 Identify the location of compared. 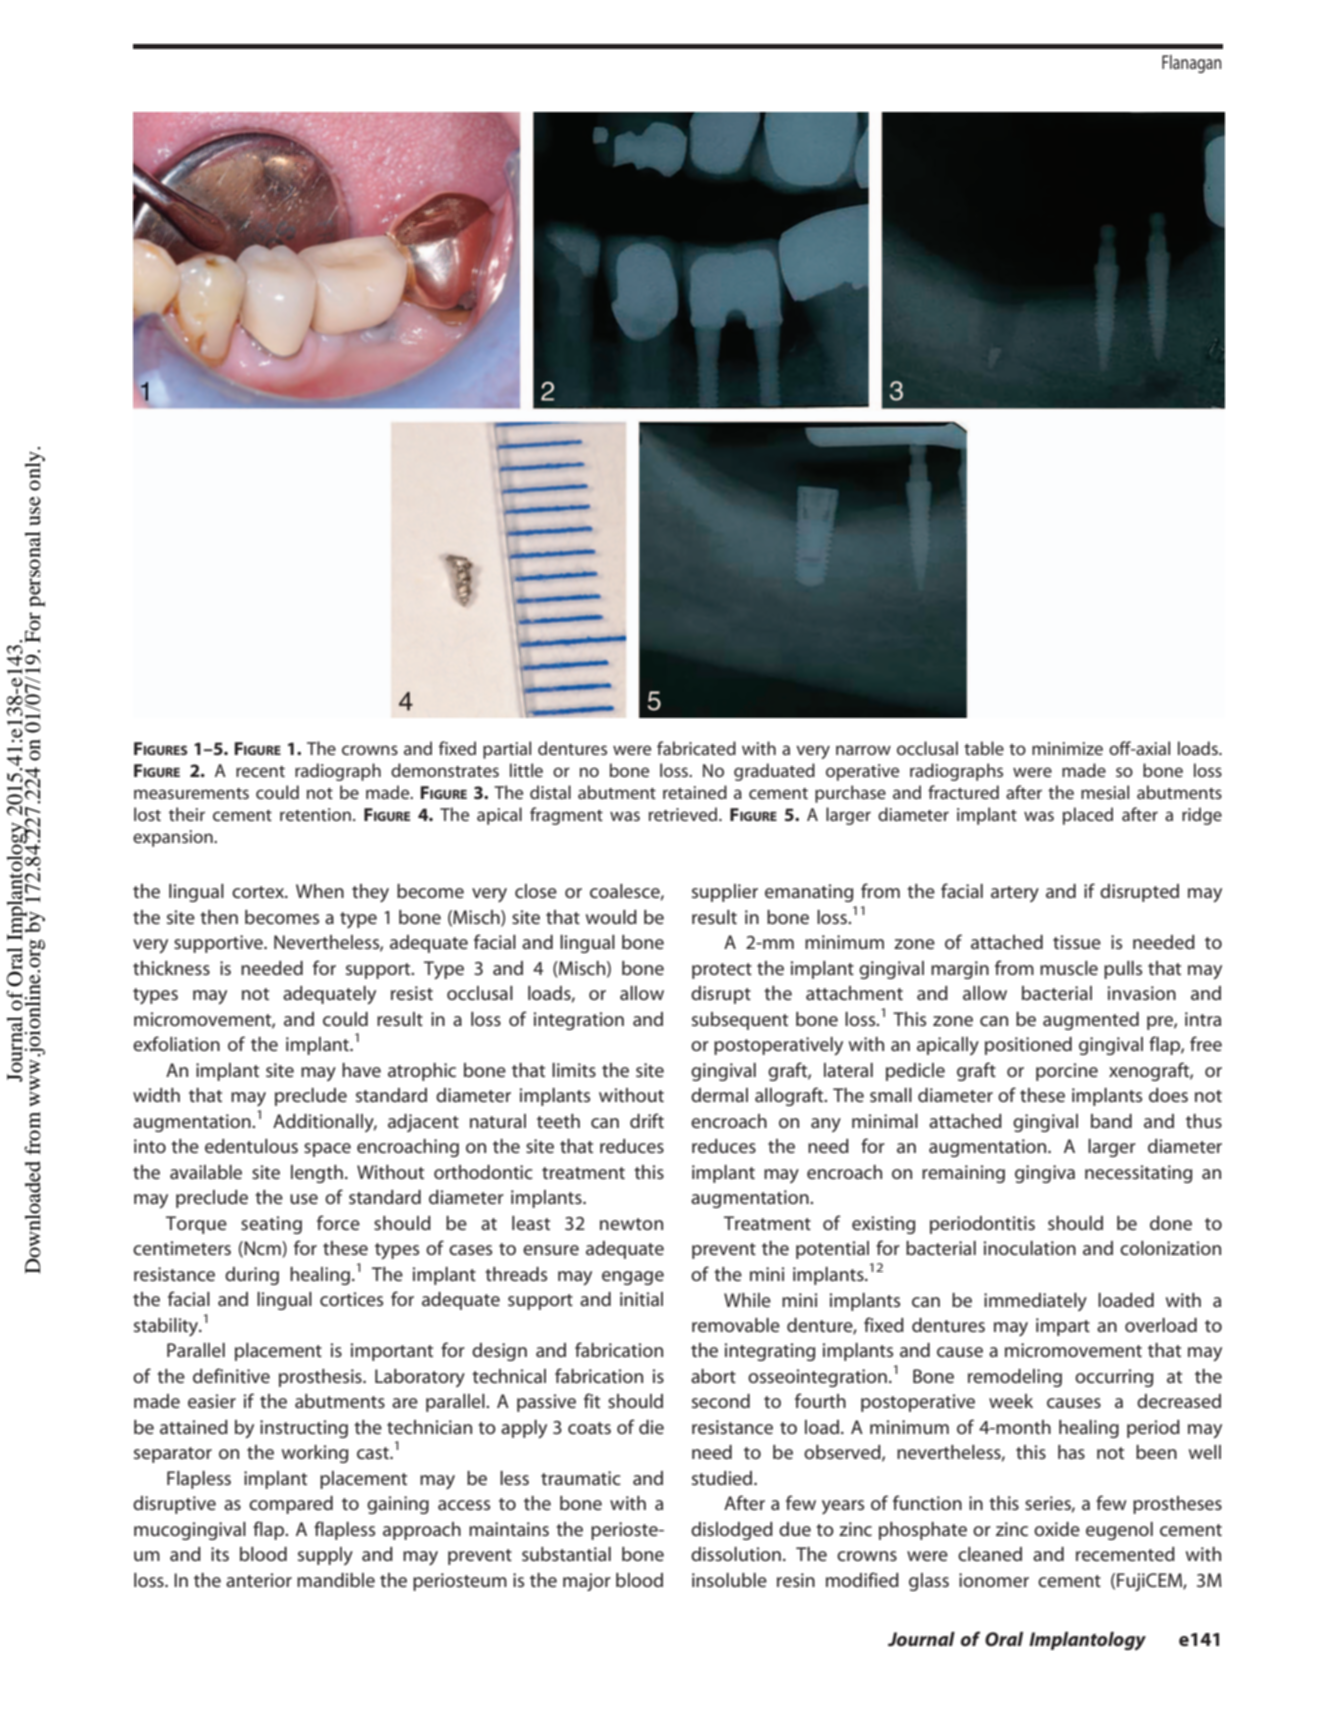
(291, 1505).
